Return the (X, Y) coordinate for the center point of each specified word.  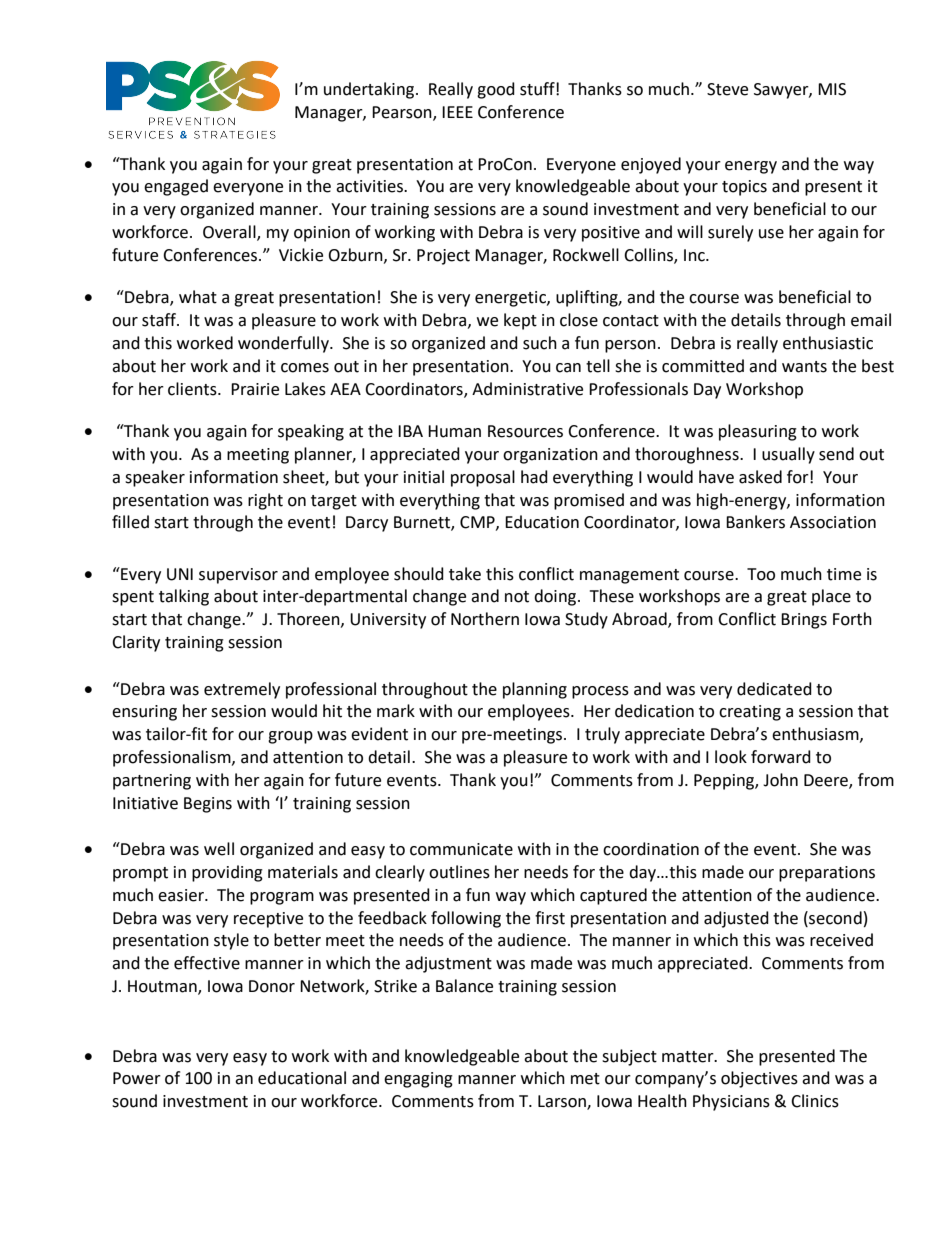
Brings (804, 621)
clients (193, 389)
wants (804, 367)
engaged (176, 187)
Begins (208, 805)
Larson (563, 1102)
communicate (461, 849)
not (517, 597)
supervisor (238, 576)
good (496, 90)
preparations (827, 874)
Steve (727, 89)
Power (137, 1078)
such (540, 343)
